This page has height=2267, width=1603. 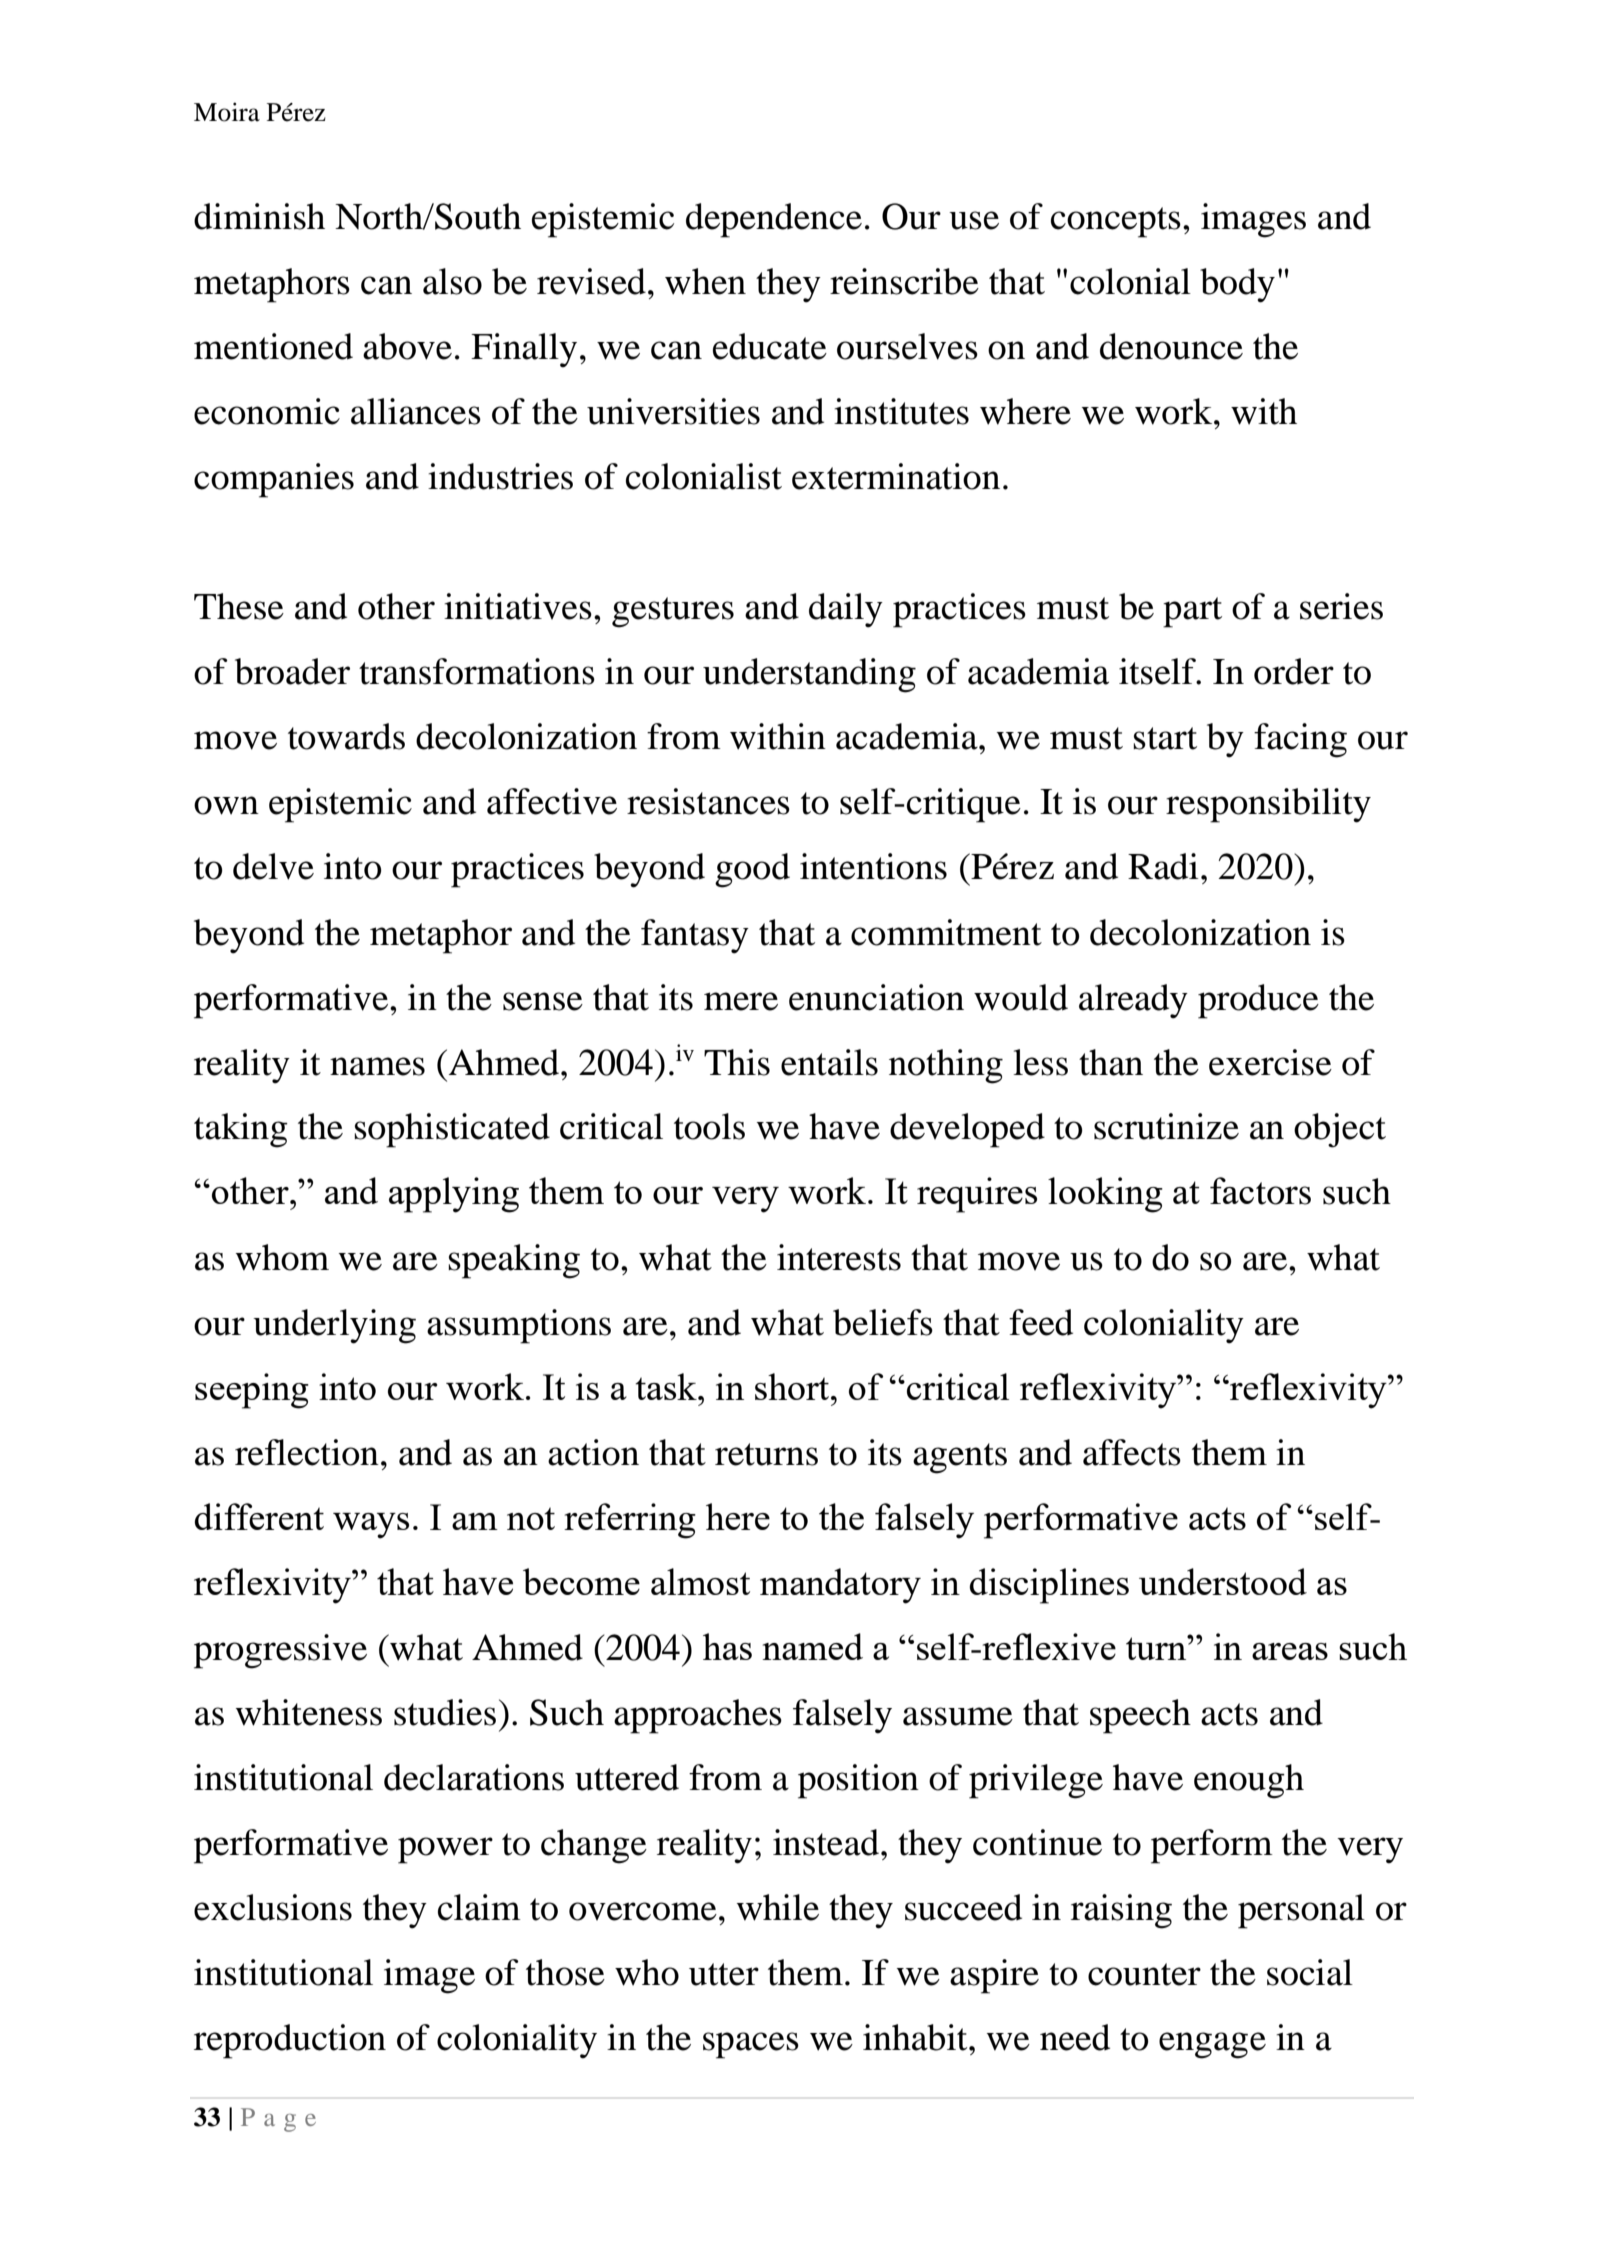 What do you see at coordinates (839, 1257) in the page?
I see `interests` at bounding box center [839, 1257].
